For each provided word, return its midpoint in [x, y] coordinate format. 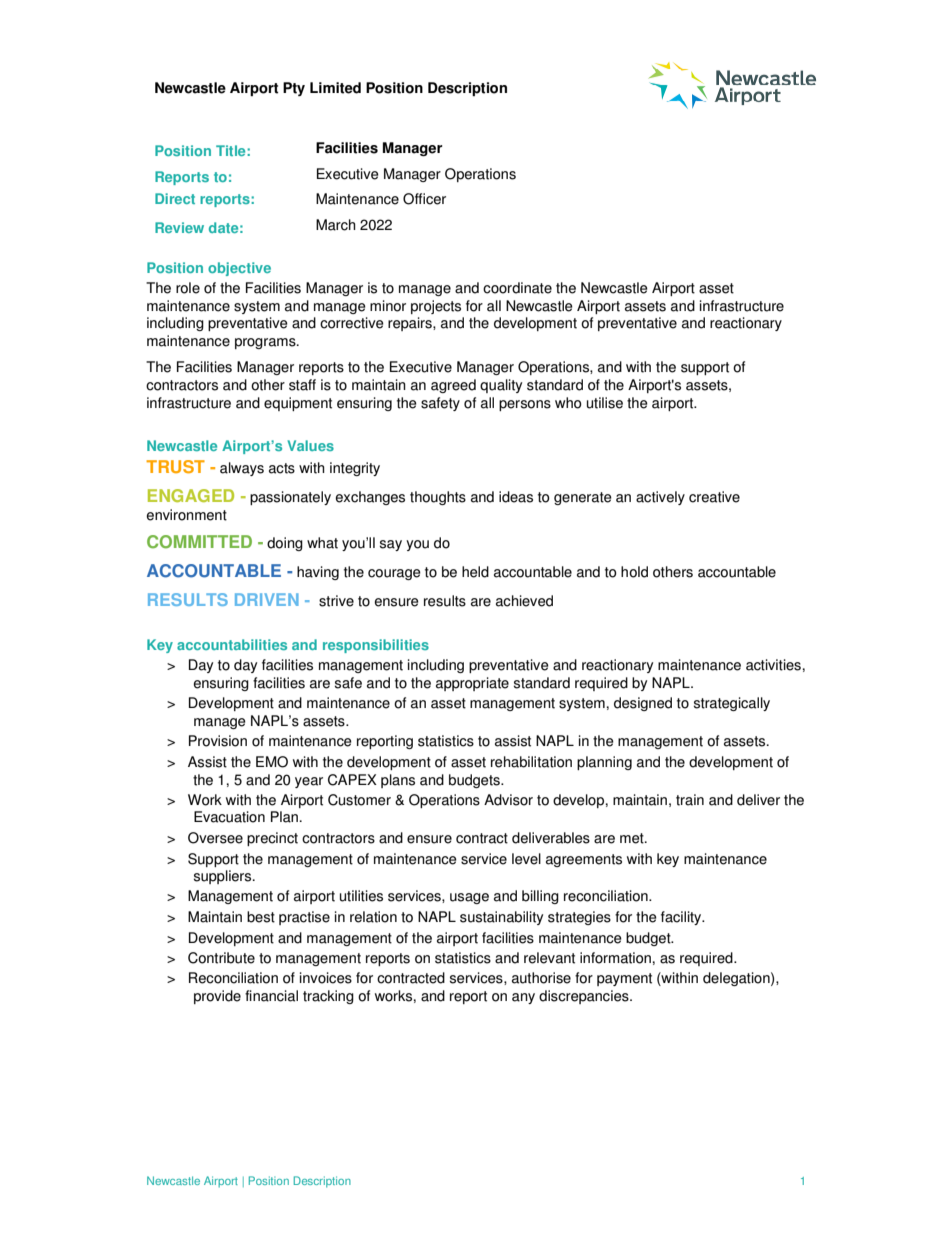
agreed [453, 386]
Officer [424, 199]
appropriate [472, 684]
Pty [294, 89]
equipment [298, 404]
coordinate [517, 288]
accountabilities [232, 644]
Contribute [221, 958]
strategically [732, 704]
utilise [605, 403]
